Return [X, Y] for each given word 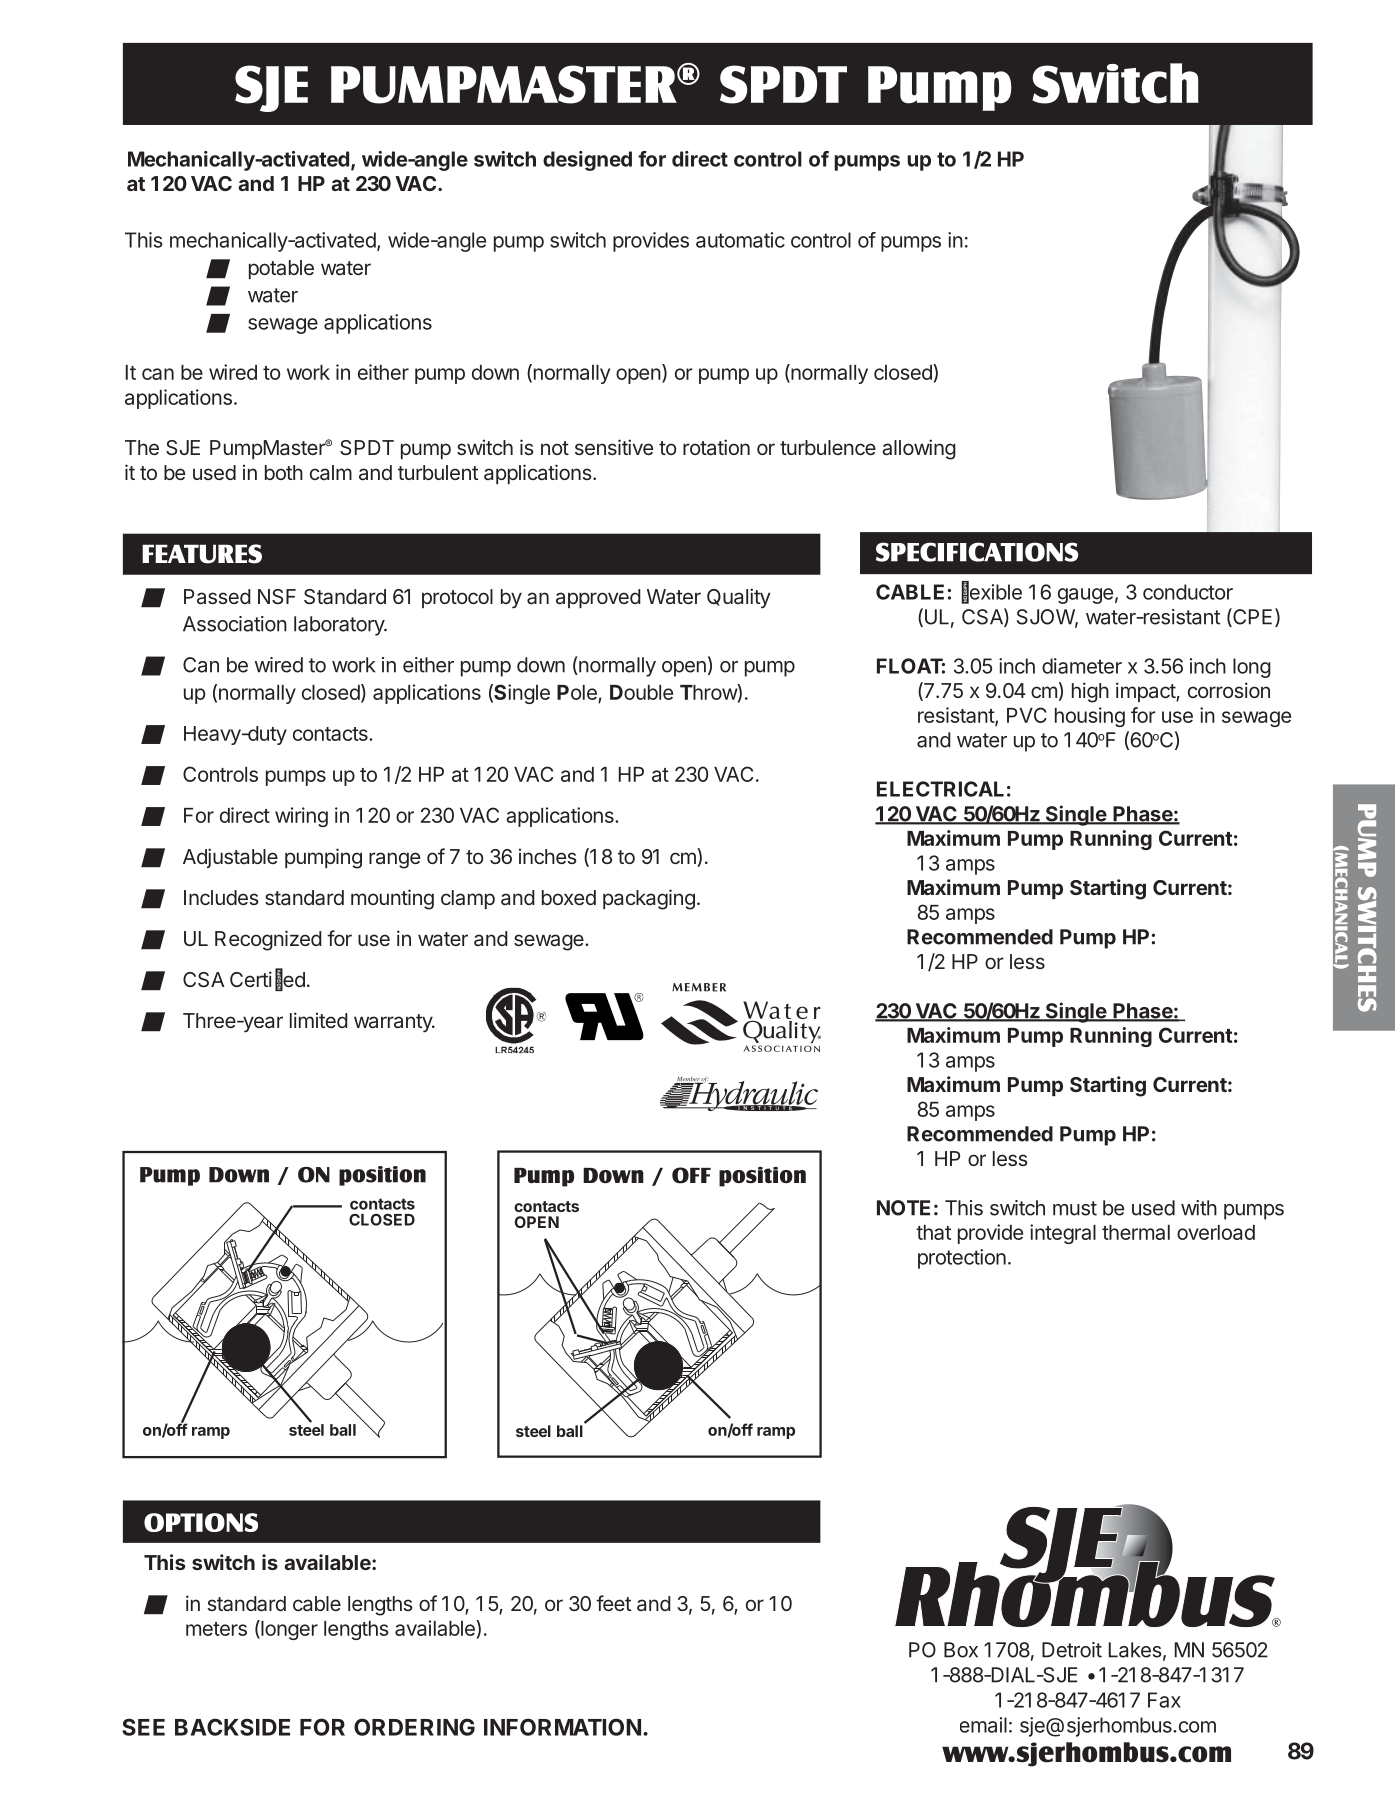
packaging [649, 899]
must [1075, 1208]
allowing [919, 449]
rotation [716, 447]
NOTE [903, 1208]
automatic [740, 240]
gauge [1085, 596]
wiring [301, 817]
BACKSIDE [232, 1727]
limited [319, 1020]
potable [281, 269]
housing [1090, 717]
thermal [1136, 1232]
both [284, 472]
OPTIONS [201, 1522]
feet [613, 1603]
